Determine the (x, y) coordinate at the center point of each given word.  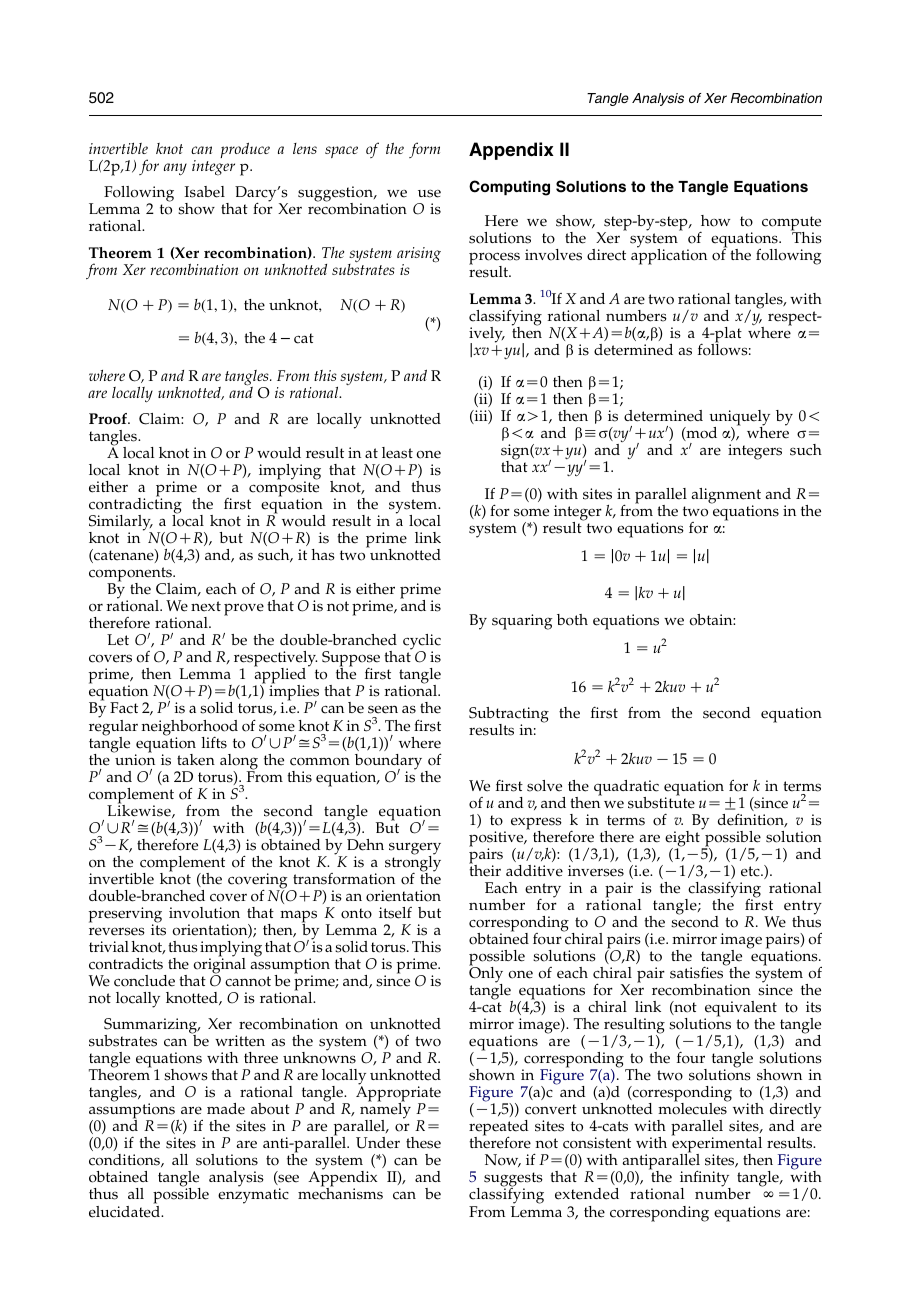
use (429, 193)
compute (791, 225)
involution (204, 913)
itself (395, 913)
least (397, 453)
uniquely (739, 419)
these (423, 1143)
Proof (109, 419)
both (572, 620)
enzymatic (253, 1196)
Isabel (205, 192)
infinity (705, 1180)
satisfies (698, 972)
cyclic (422, 643)
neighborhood (190, 729)
